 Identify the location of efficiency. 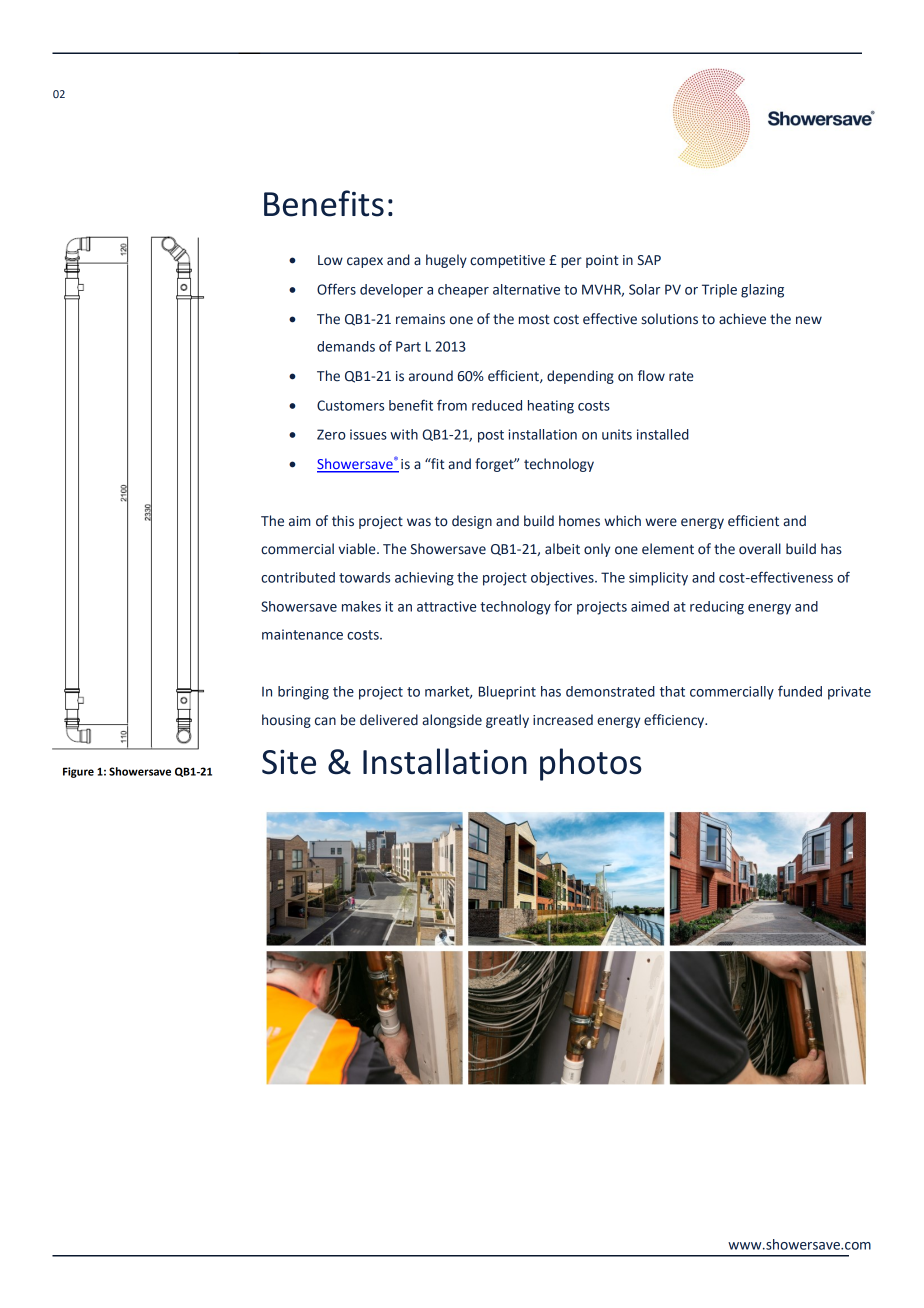
(675, 721).
